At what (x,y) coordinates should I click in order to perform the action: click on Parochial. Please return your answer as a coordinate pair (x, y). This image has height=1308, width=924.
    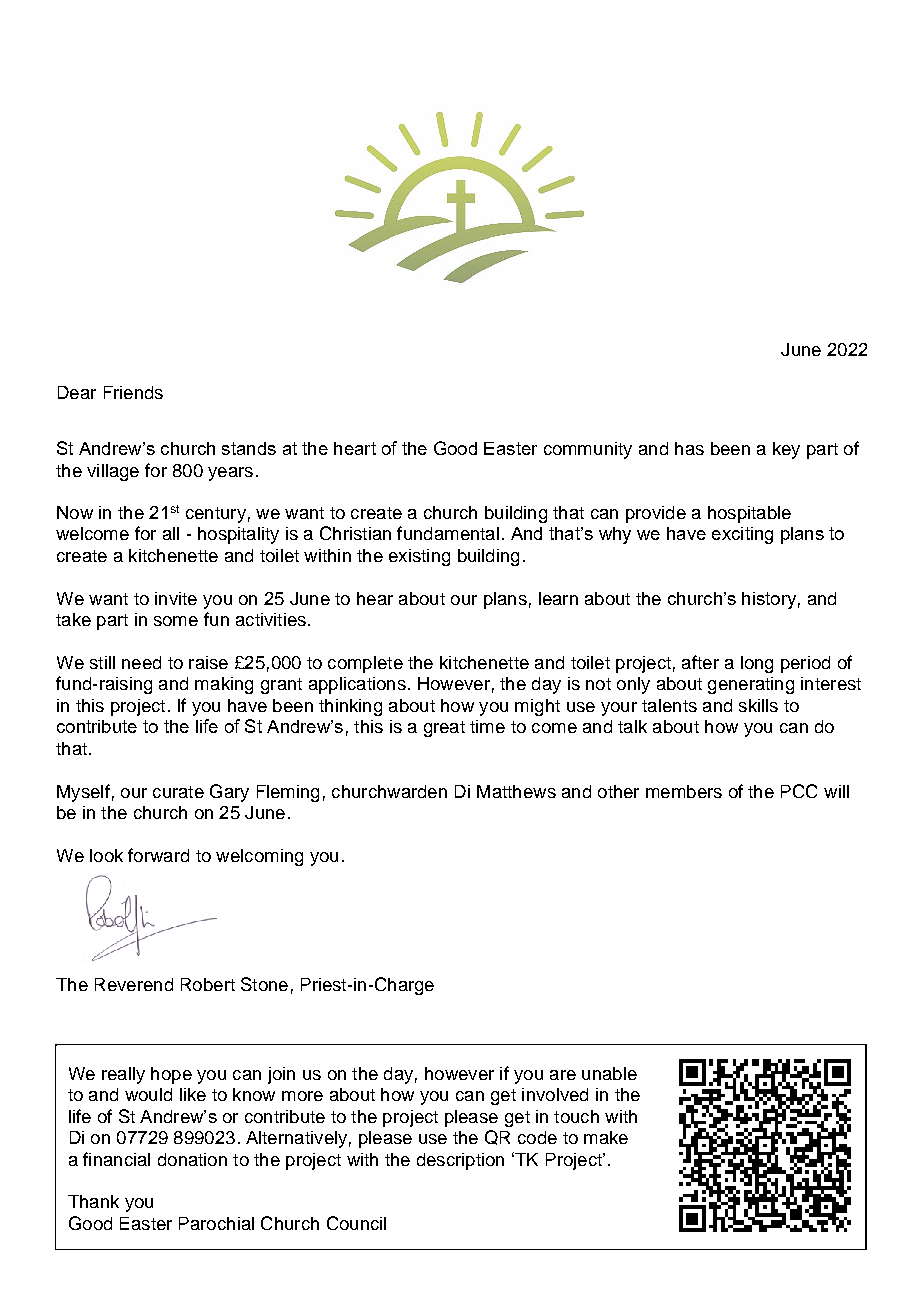
    Looking at the image, I should click on (216, 1223).
